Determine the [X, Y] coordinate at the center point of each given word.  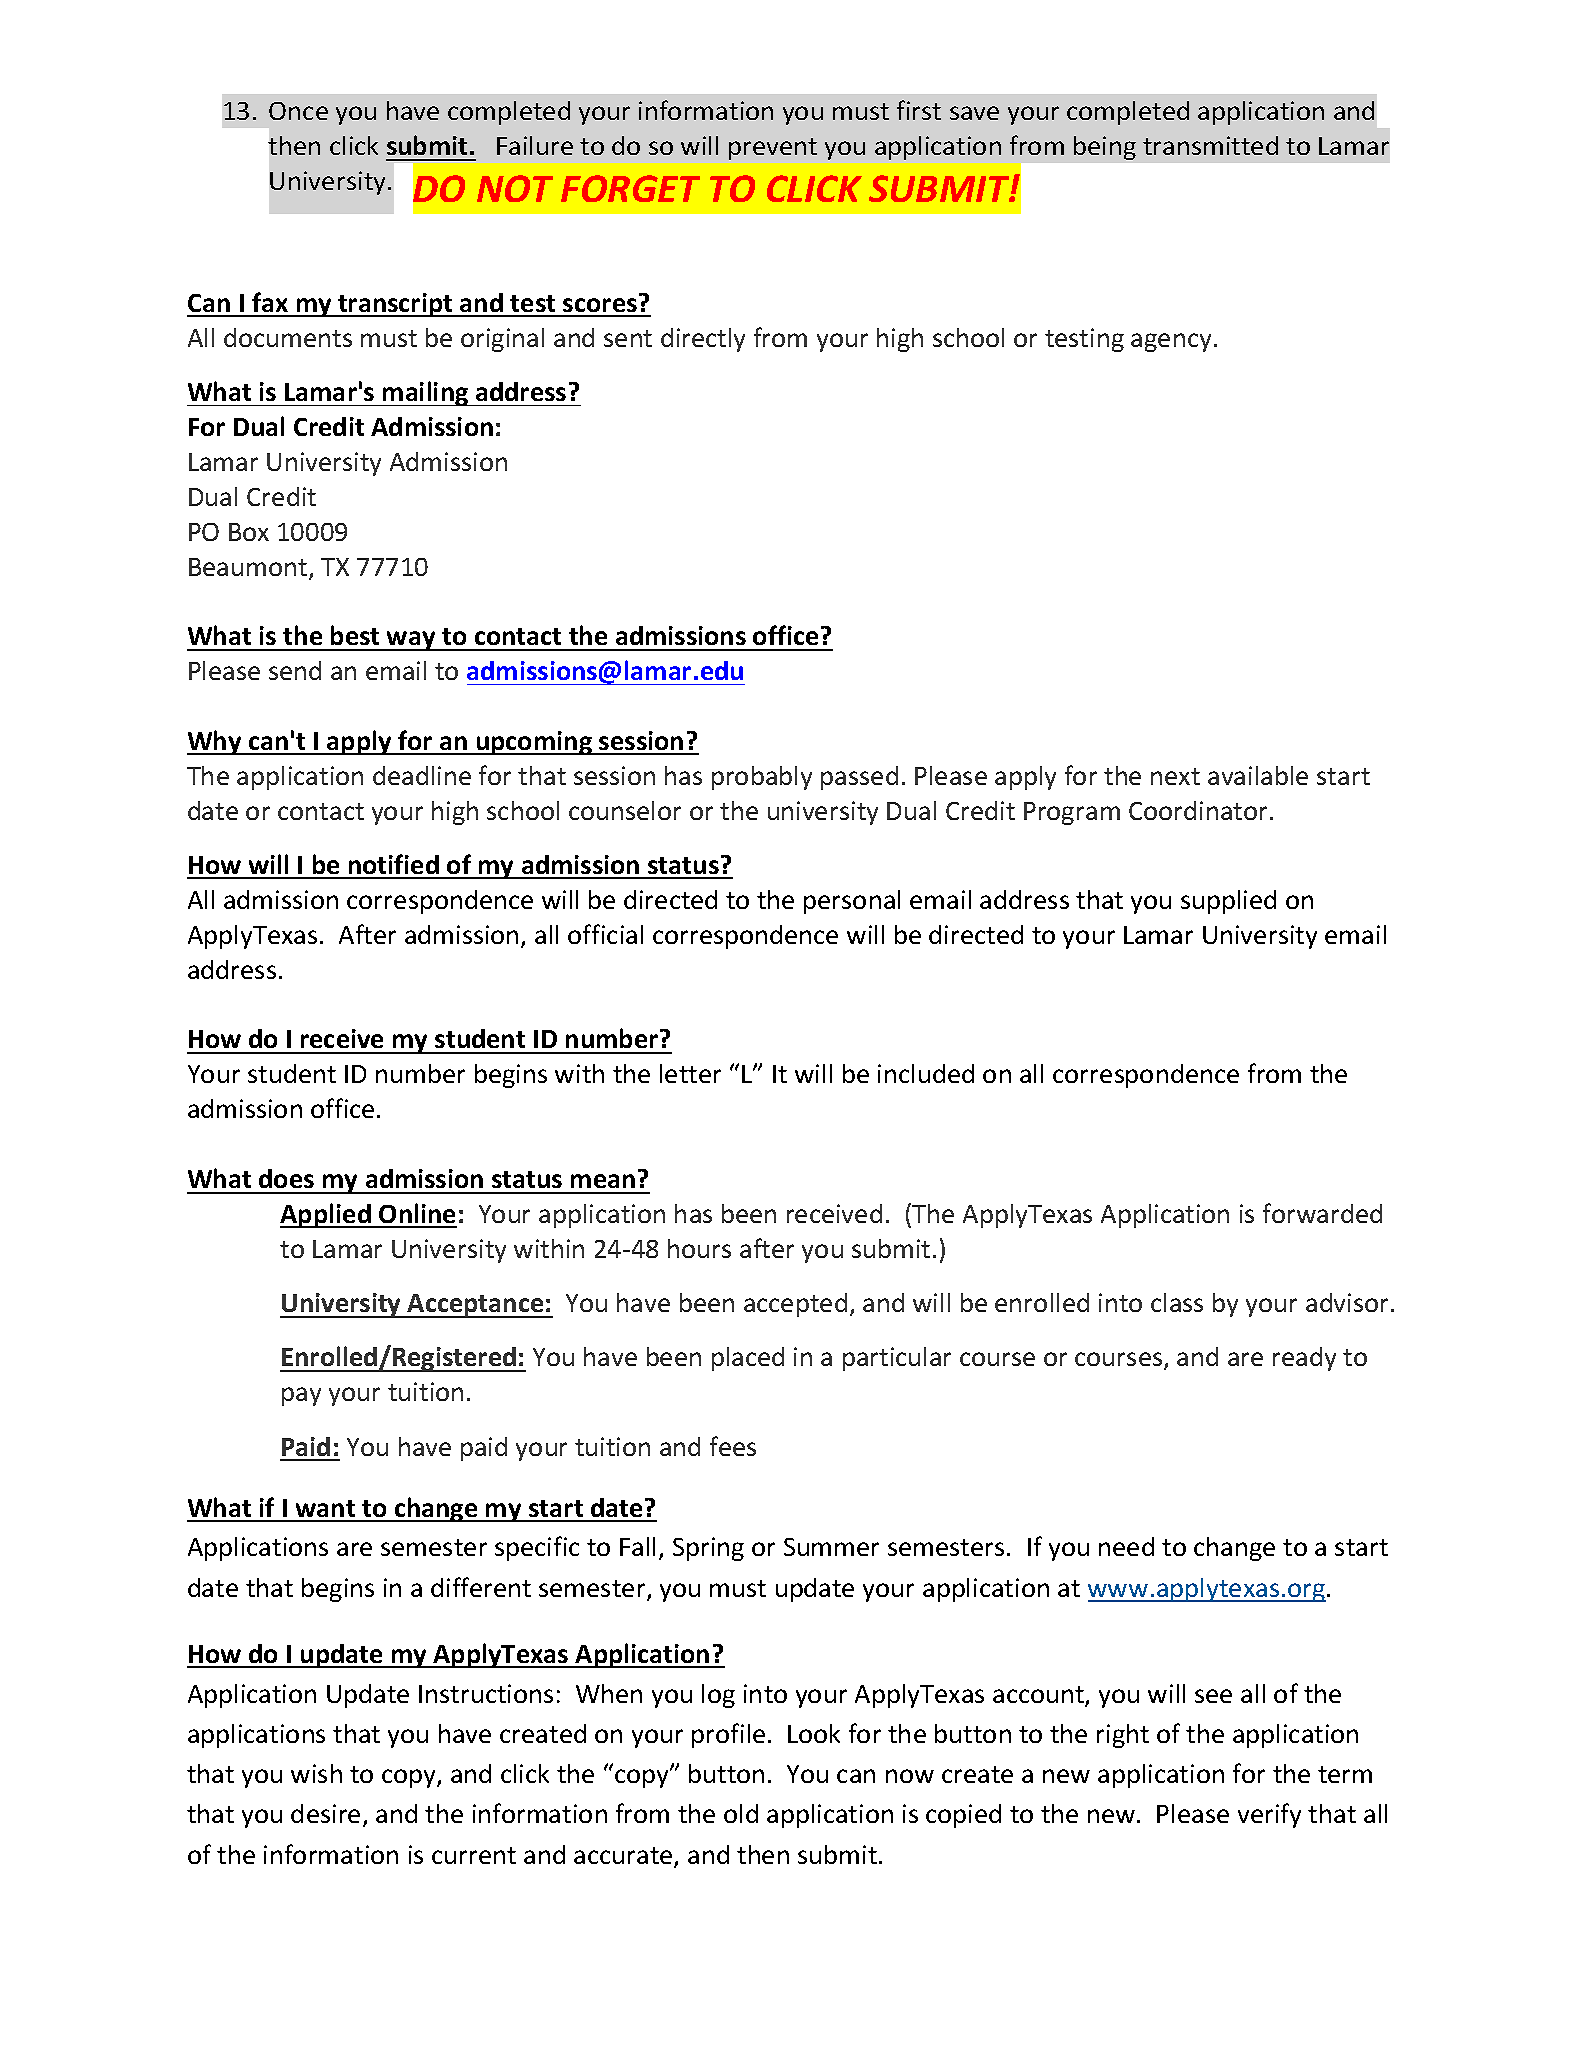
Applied [326, 1215]
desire [325, 1813]
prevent [773, 149]
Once [298, 111]
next [1175, 776]
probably [762, 778]
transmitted [1210, 145]
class [1177, 1302]
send [295, 670]
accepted [795, 1305]
